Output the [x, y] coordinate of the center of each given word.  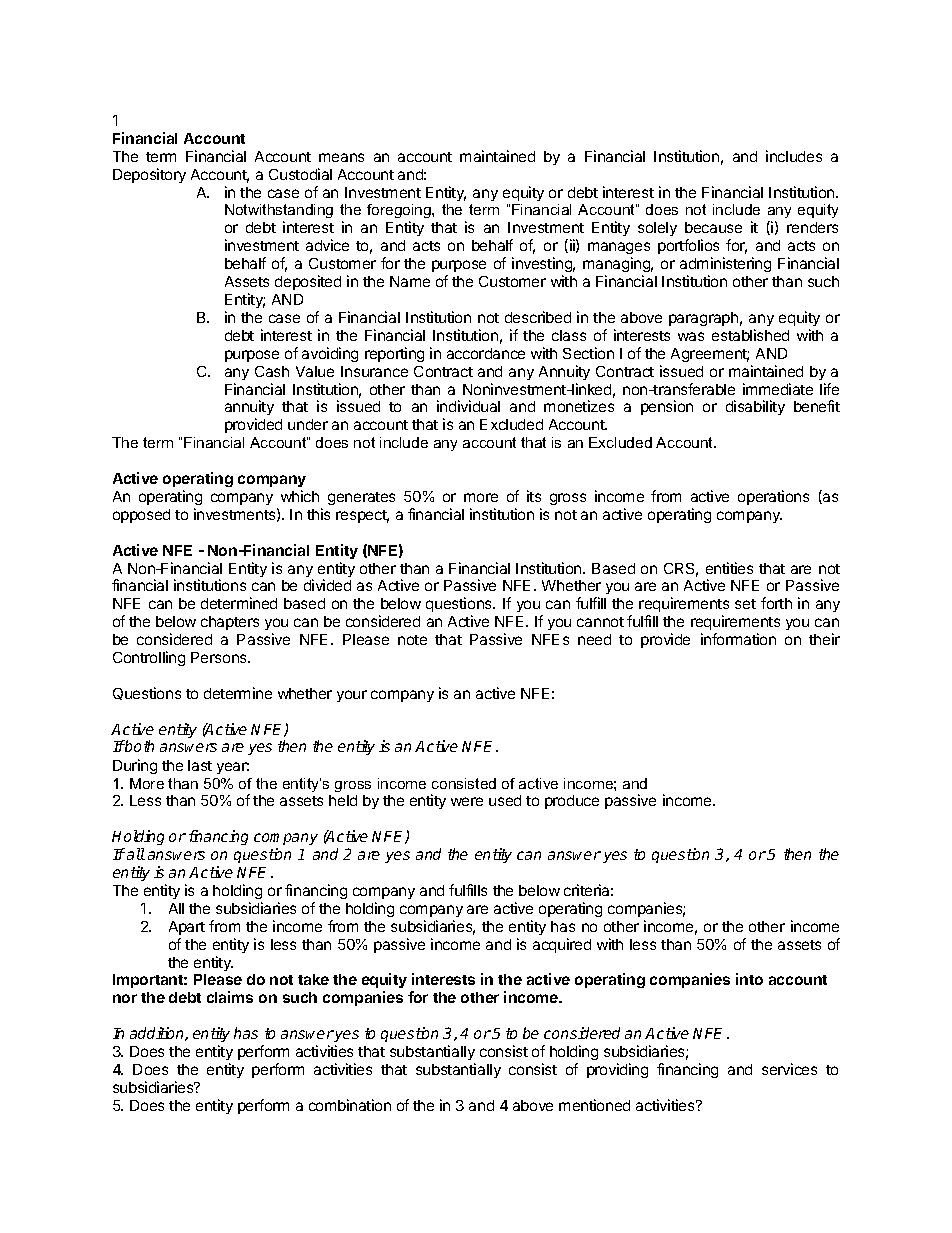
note [412, 640]
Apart [187, 928]
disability [755, 407]
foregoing [400, 213]
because [713, 227]
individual [468, 406]
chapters [230, 623]
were [467, 801]
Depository [149, 175]
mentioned [594, 1105]
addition [158, 1034]
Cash [272, 371]
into [749, 979]
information [738, 639]
